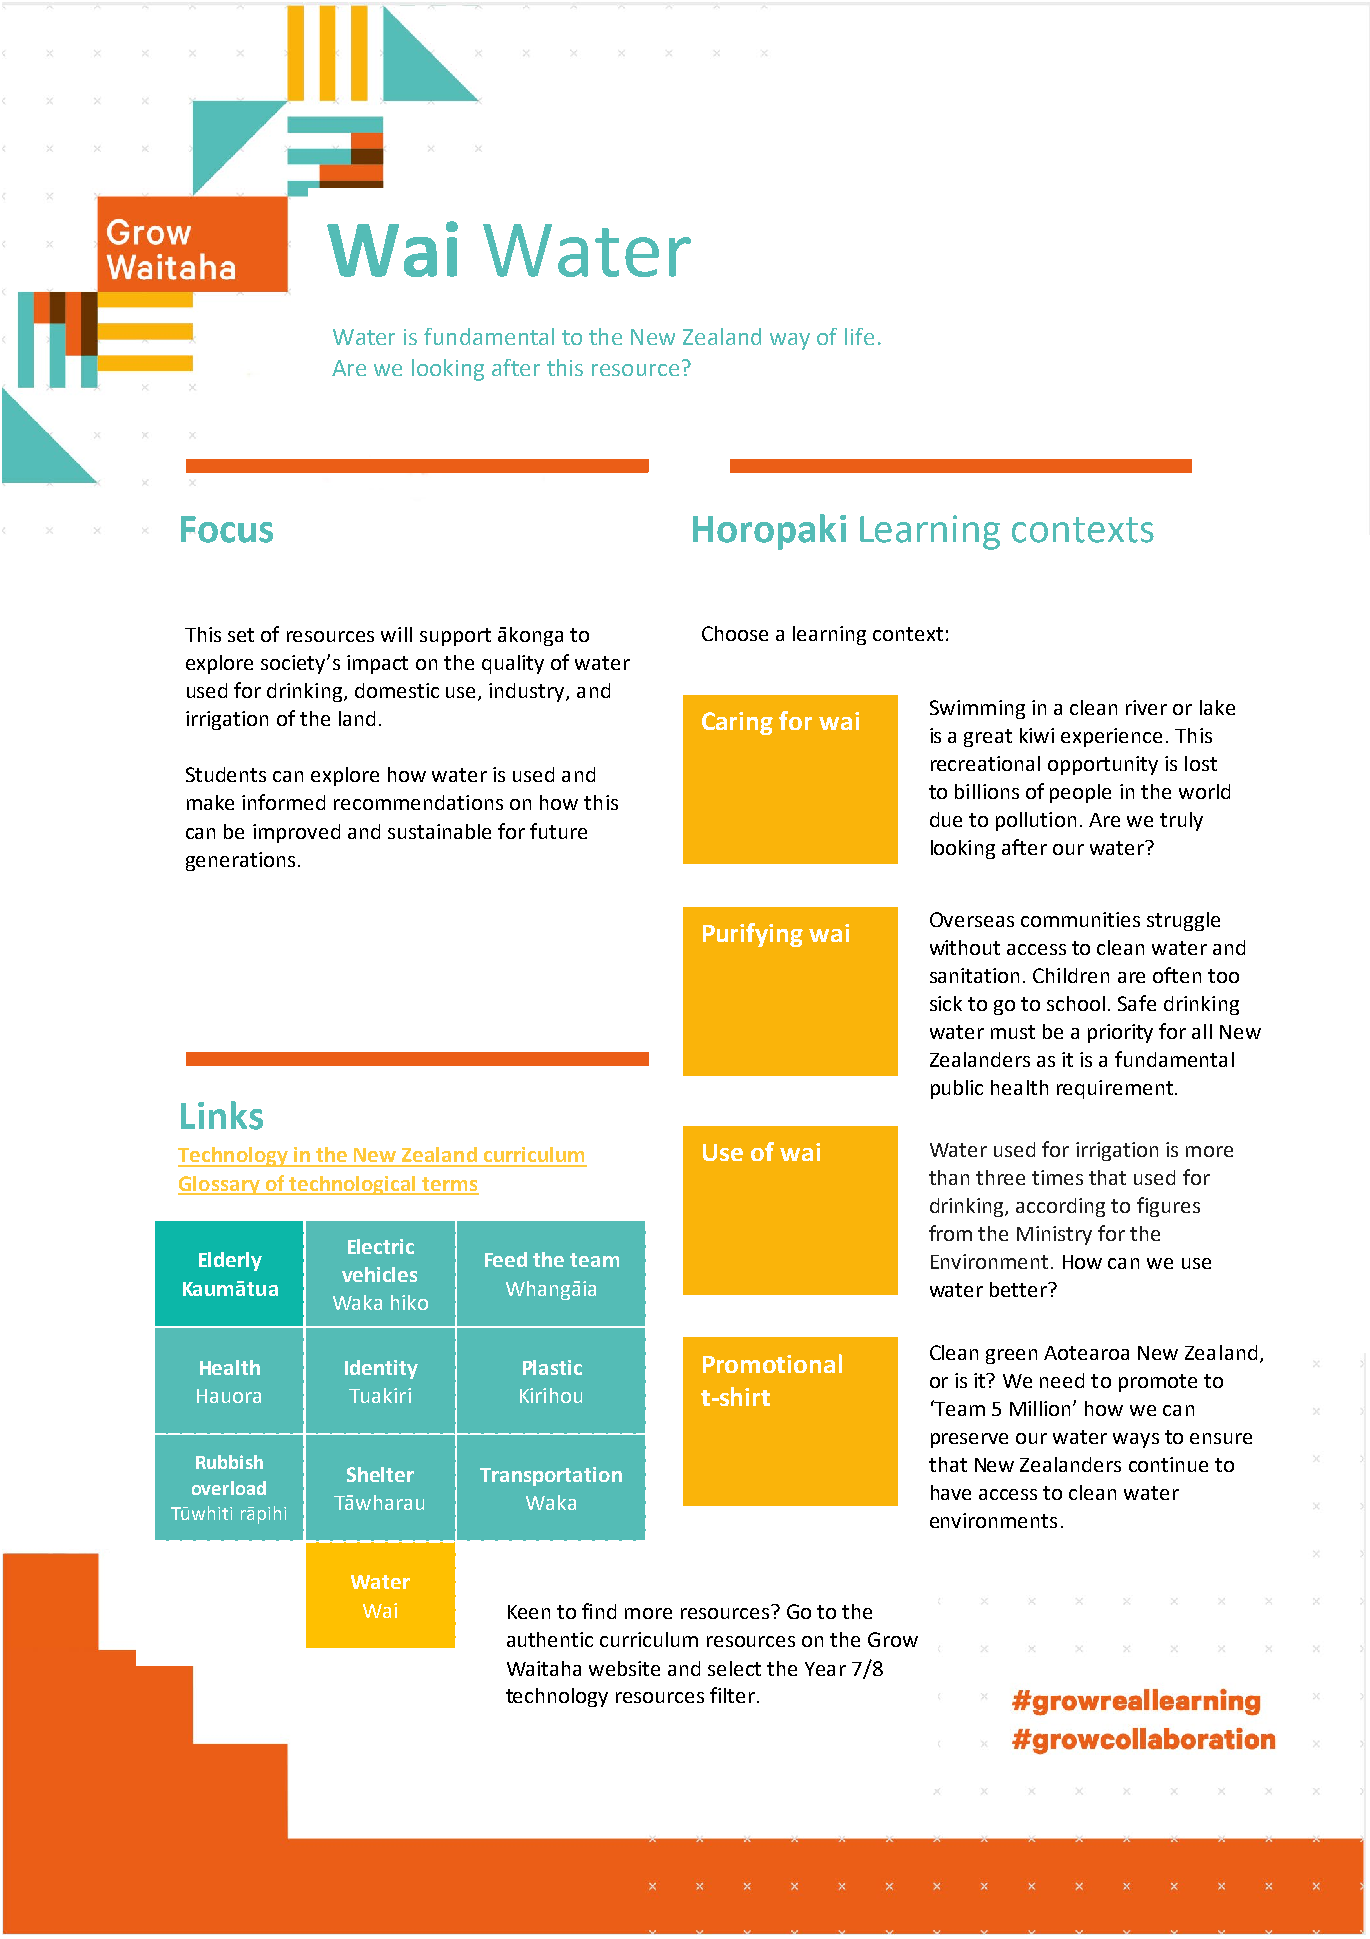  I want to click on Focus, so click(227, 529).
